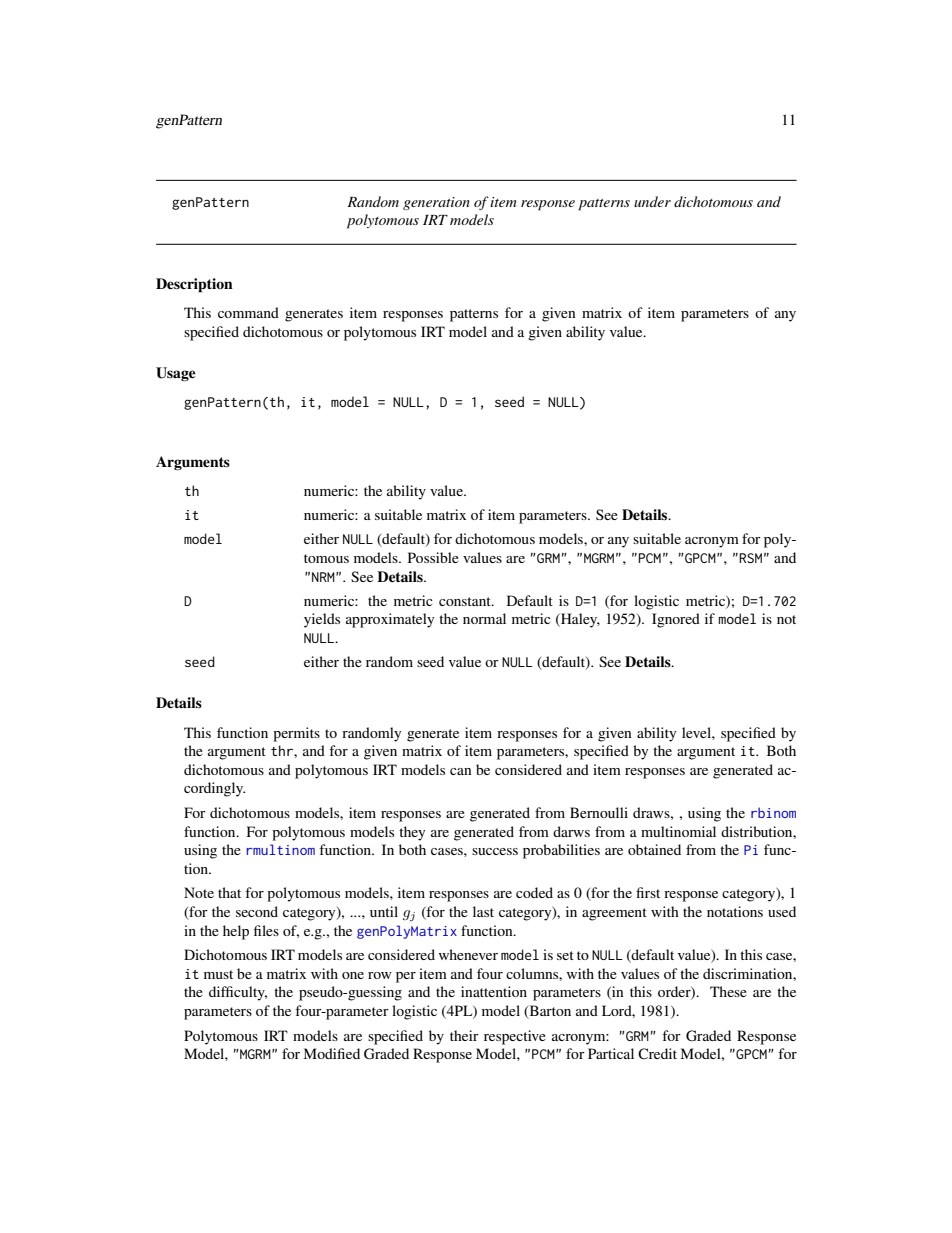 This screenshot has height=1233, width=952. What do you see at coordinates (248, 312) in the screenshot?
I see `command` at bounding box center [248, 312].
